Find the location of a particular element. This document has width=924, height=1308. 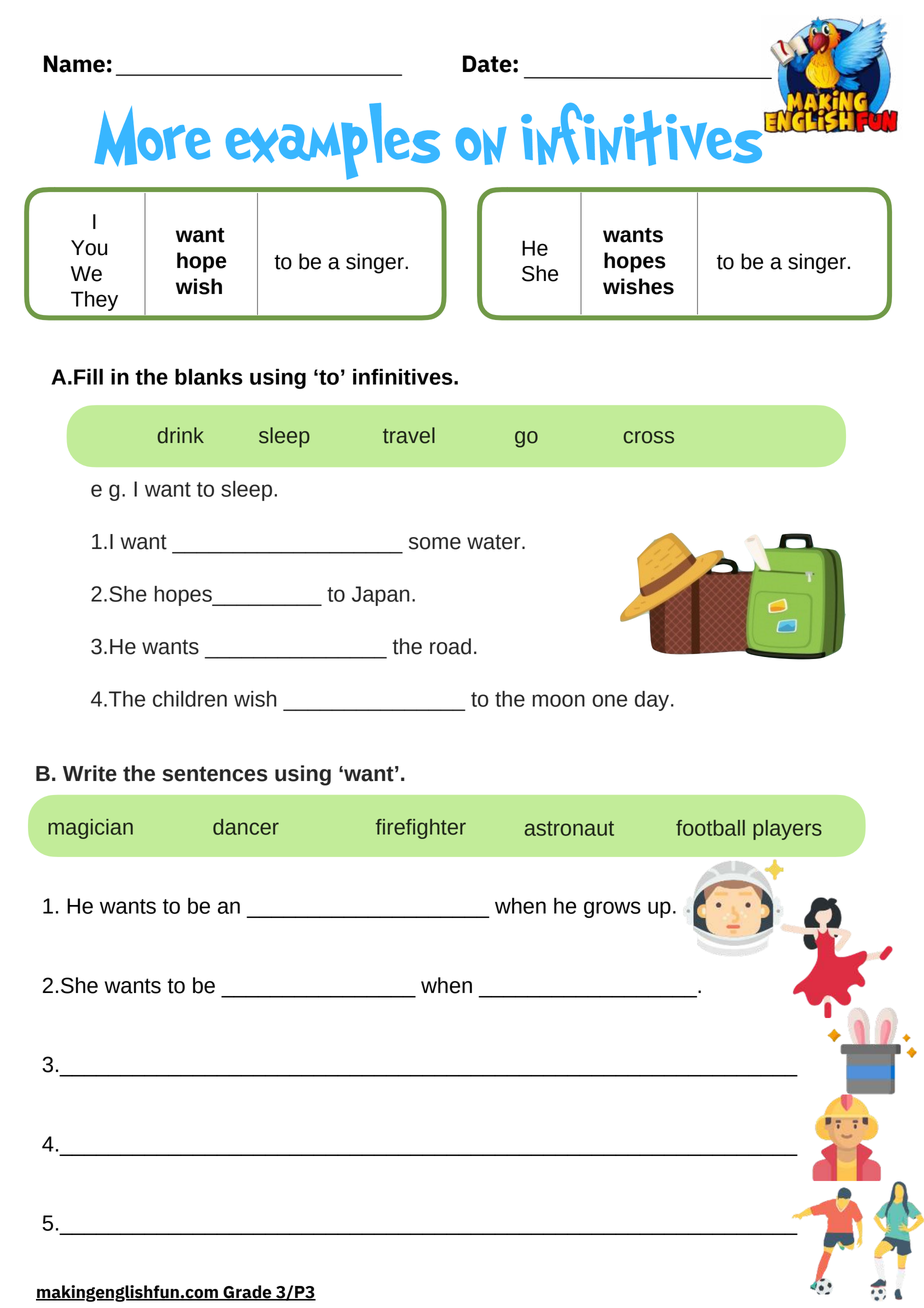

players is located at coordinates (787, 830).
